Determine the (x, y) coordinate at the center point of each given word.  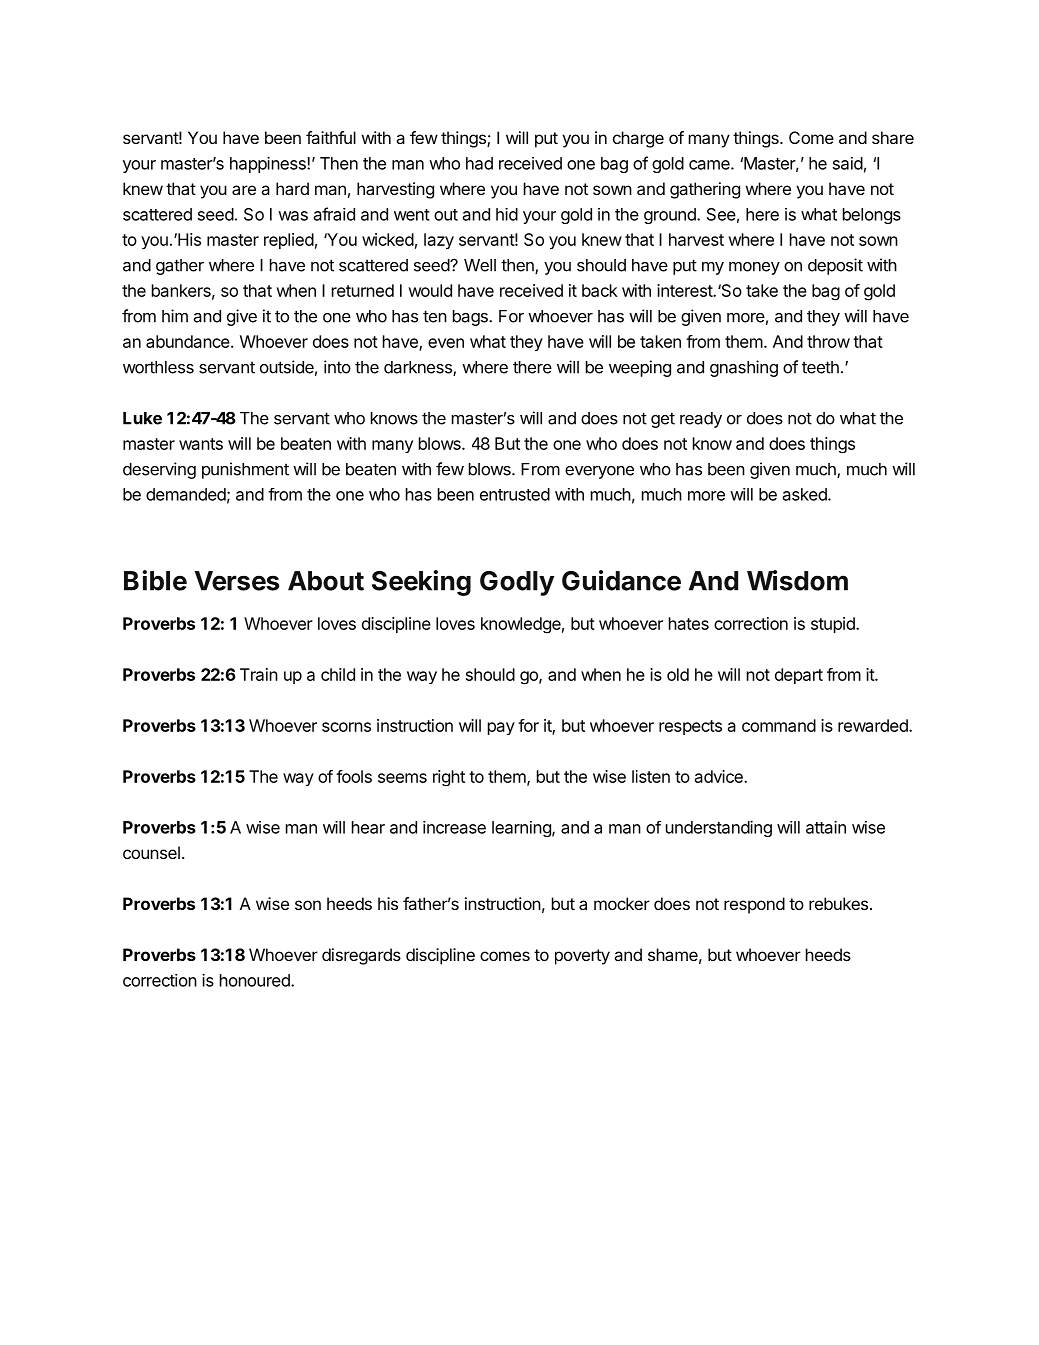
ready (701, 420)
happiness (269, 165)
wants (201, 444)
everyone (599, 472)
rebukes (838, 903)
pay (501, 728)
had (479, 163)
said (848, 163)
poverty (582, 957)
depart (799, 676)
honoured (256, 980)
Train (259, 674)
